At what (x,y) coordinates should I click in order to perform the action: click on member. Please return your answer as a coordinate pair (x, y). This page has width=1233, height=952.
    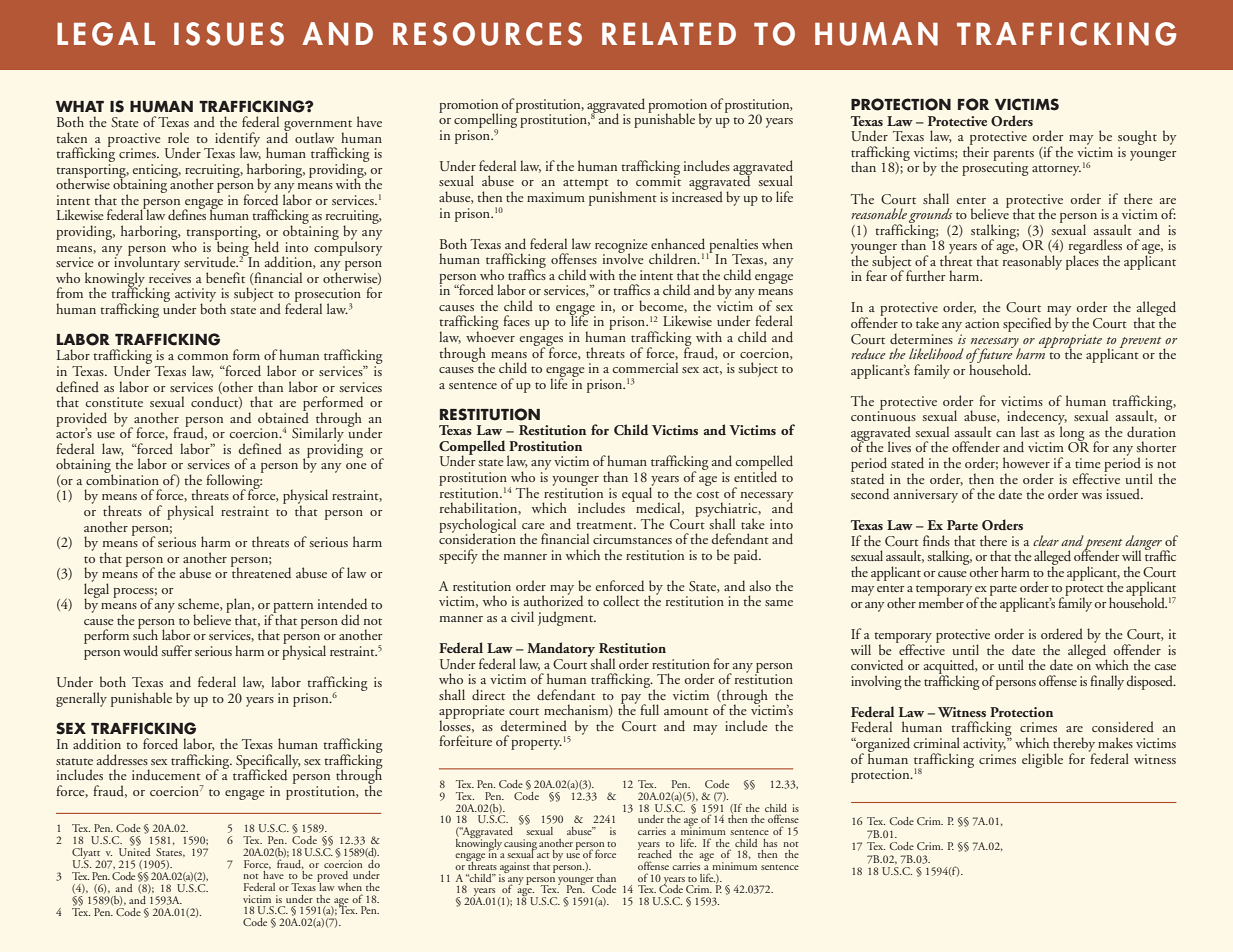
    Looking at the image, I should click on (941, 601).
